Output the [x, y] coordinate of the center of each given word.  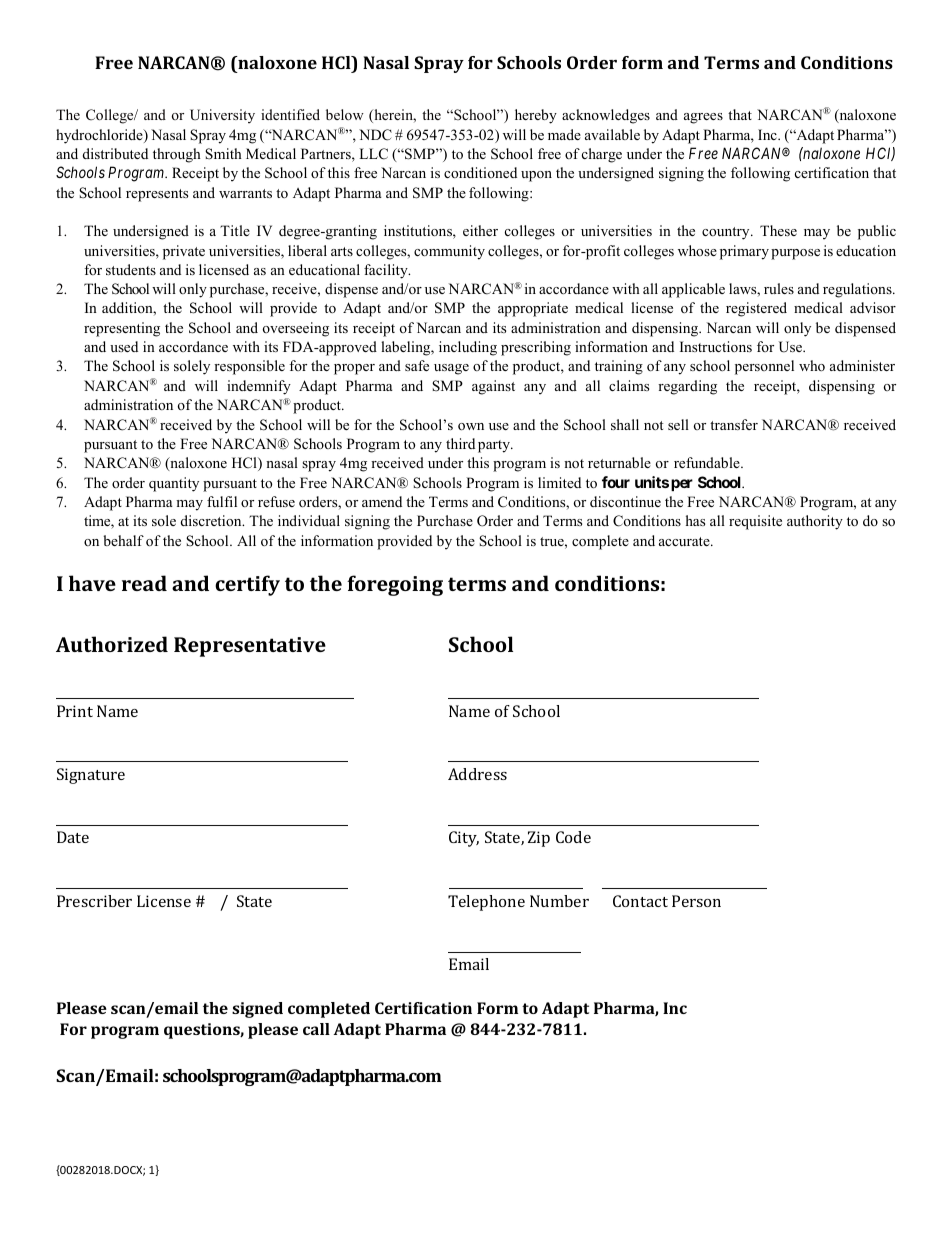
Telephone [486, 903]
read [144, 583]
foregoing [395, 585]
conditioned [480, 172]
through [177, 155]
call [316, 1029]
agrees [703, 118]
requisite [755, 522]
